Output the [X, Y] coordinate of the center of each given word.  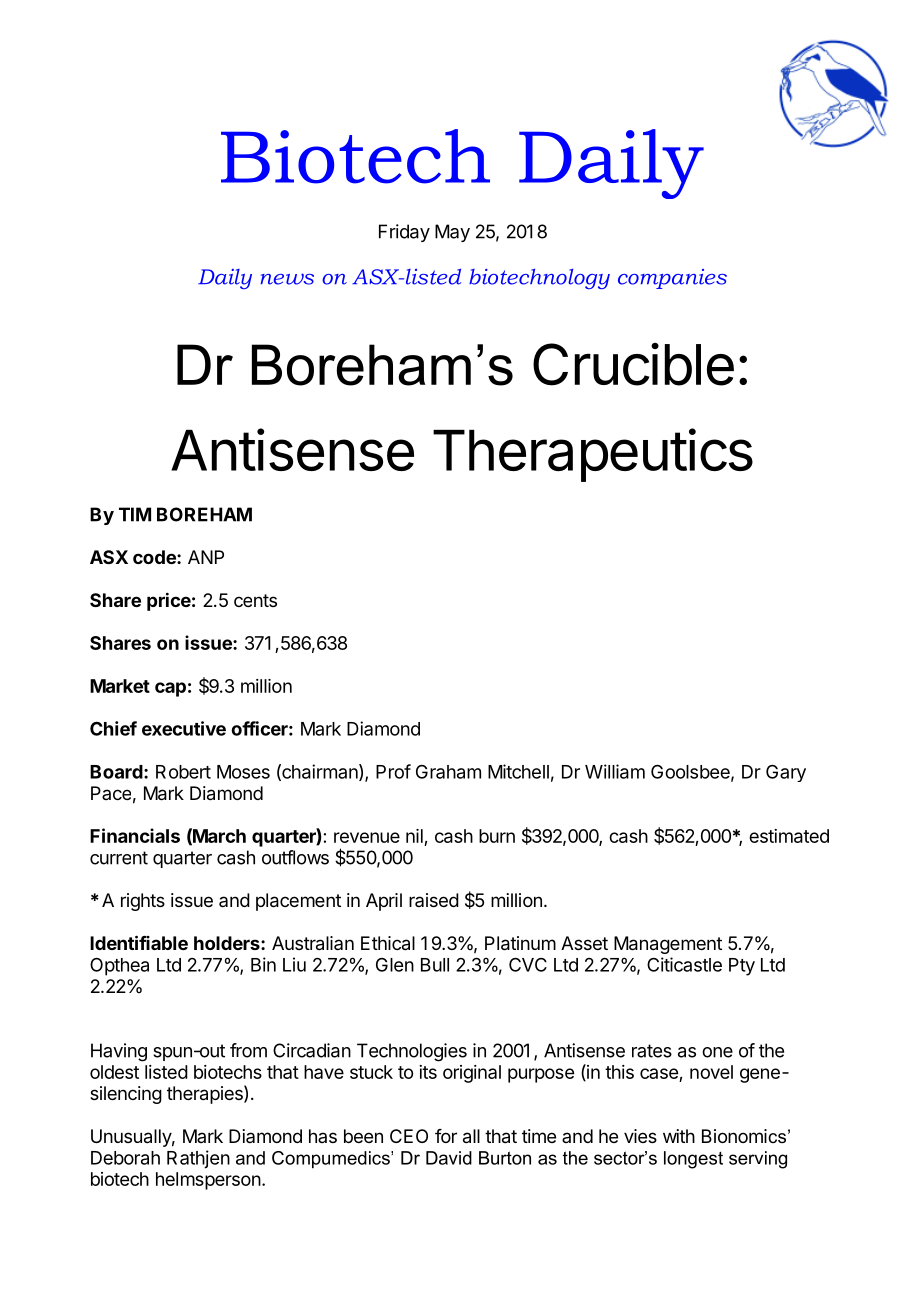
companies [672, 279]
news [287, 279]
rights [143, 902]
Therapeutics [593, 455]
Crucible [633, 364]
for [446, 1136]
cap [170, 689]
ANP [206, 557]
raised [434, 900]
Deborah [125, 1158]
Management [668, 945]
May [452, 233]
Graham [448, 772]
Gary [786, 773]
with [679, 1136]
